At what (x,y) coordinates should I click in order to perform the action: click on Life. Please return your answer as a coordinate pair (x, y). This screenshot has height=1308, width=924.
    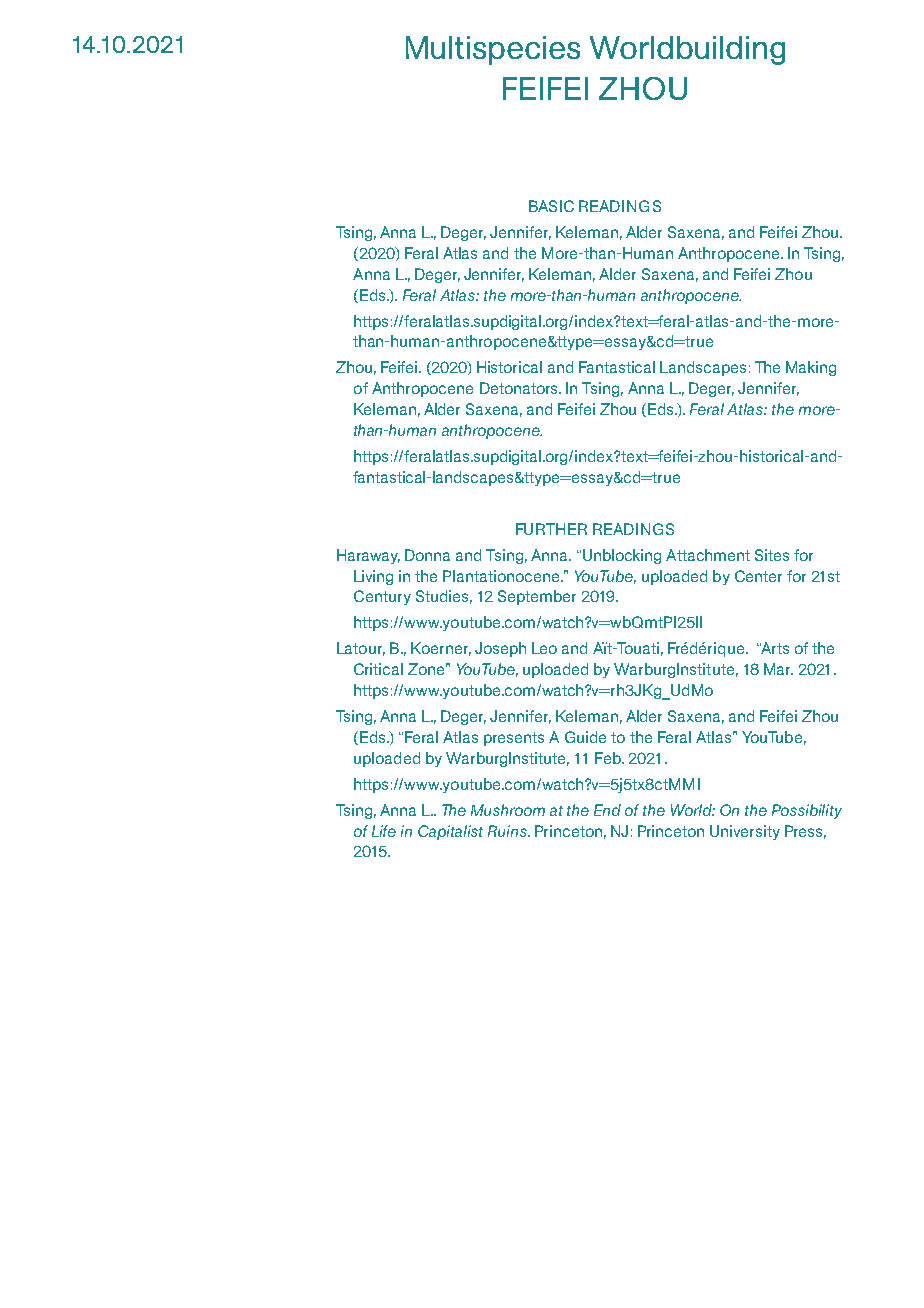
    Looking at the image, I should click on (384, 831).
